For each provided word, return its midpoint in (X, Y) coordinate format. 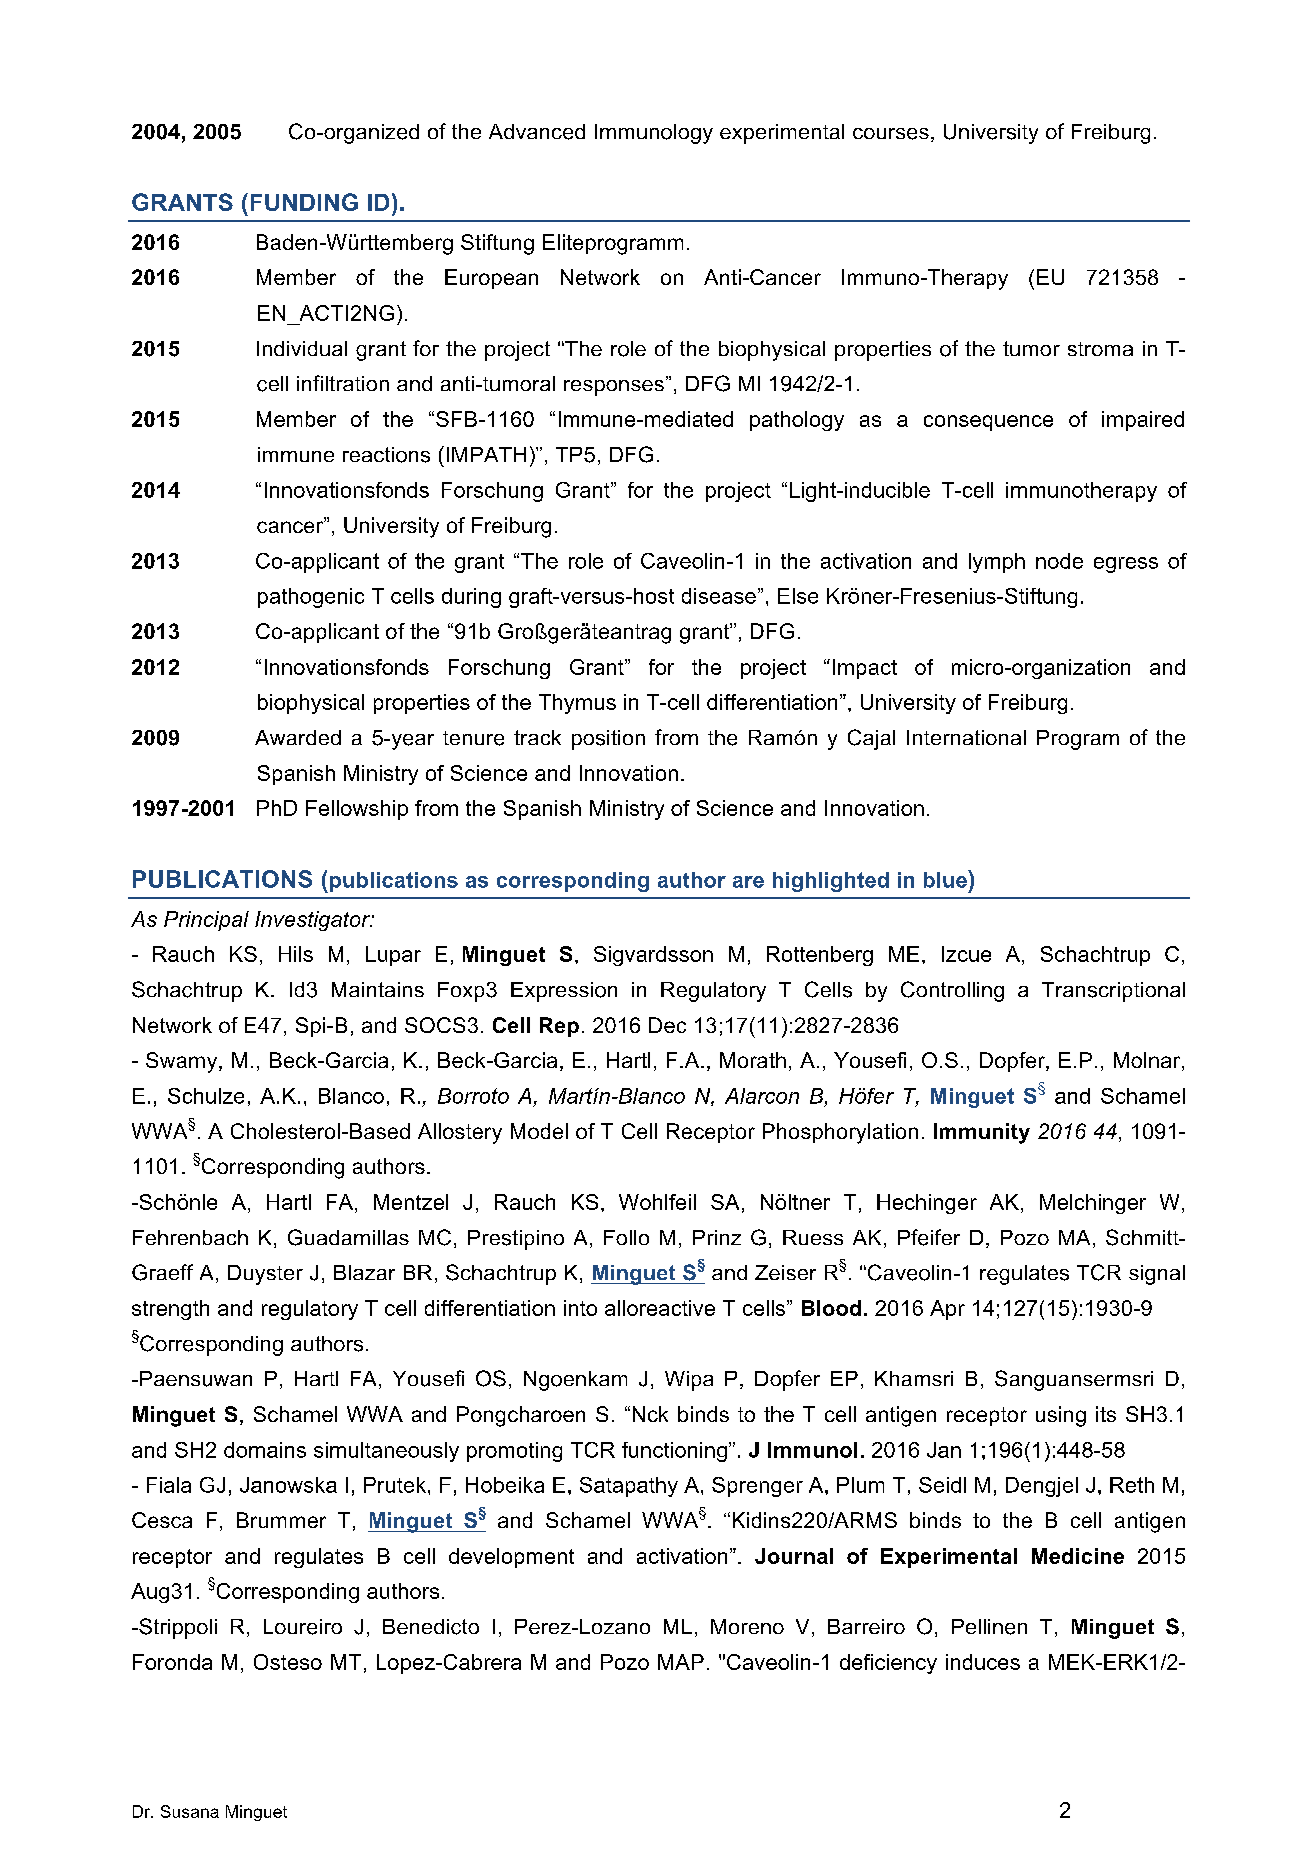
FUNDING (304, 202)
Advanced (537, 132)
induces (983, 1662)
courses (891, 134)
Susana (190, 1811)
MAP (681, 1662)
